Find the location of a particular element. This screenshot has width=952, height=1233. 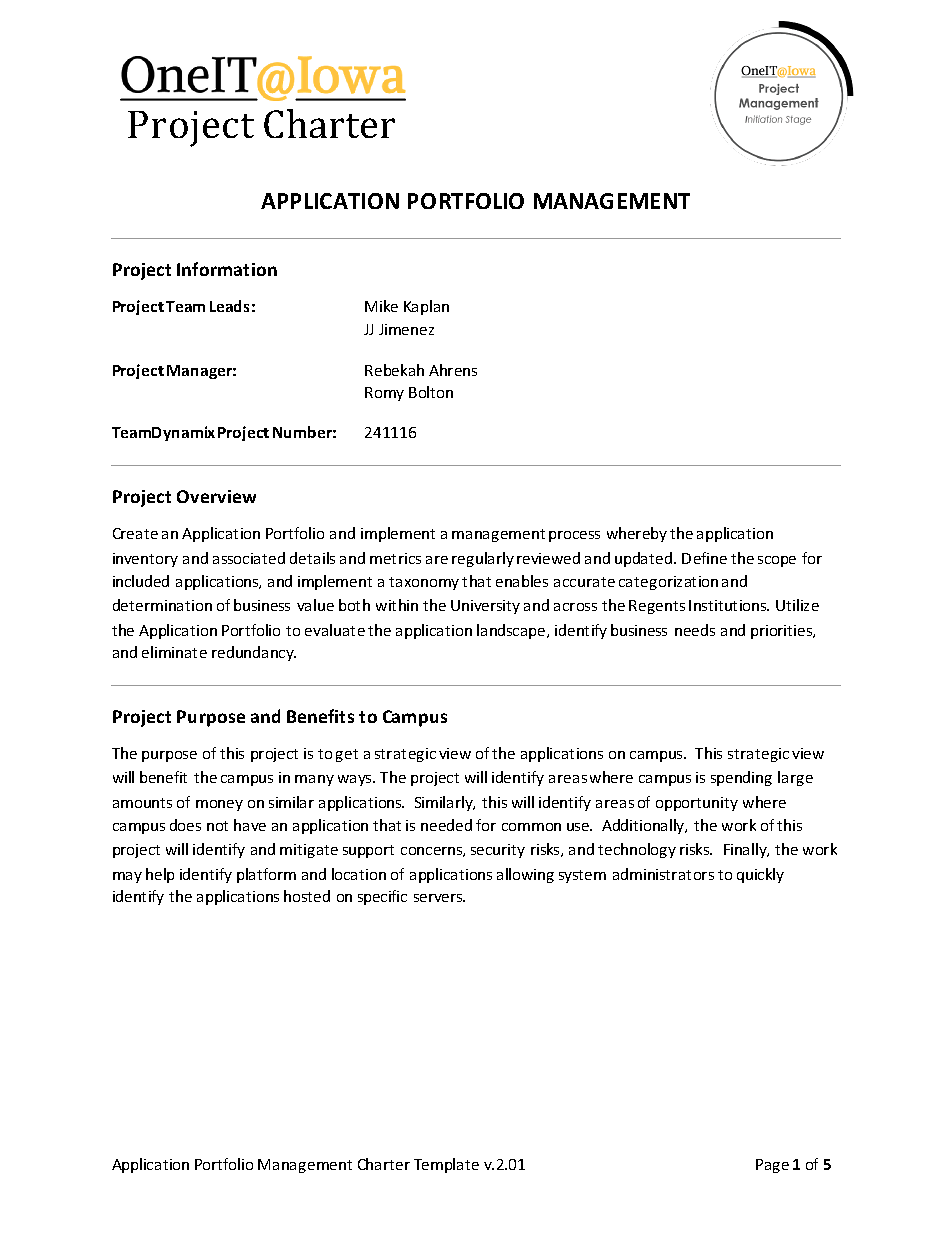

Page is located at coordinates (772, 1166).
